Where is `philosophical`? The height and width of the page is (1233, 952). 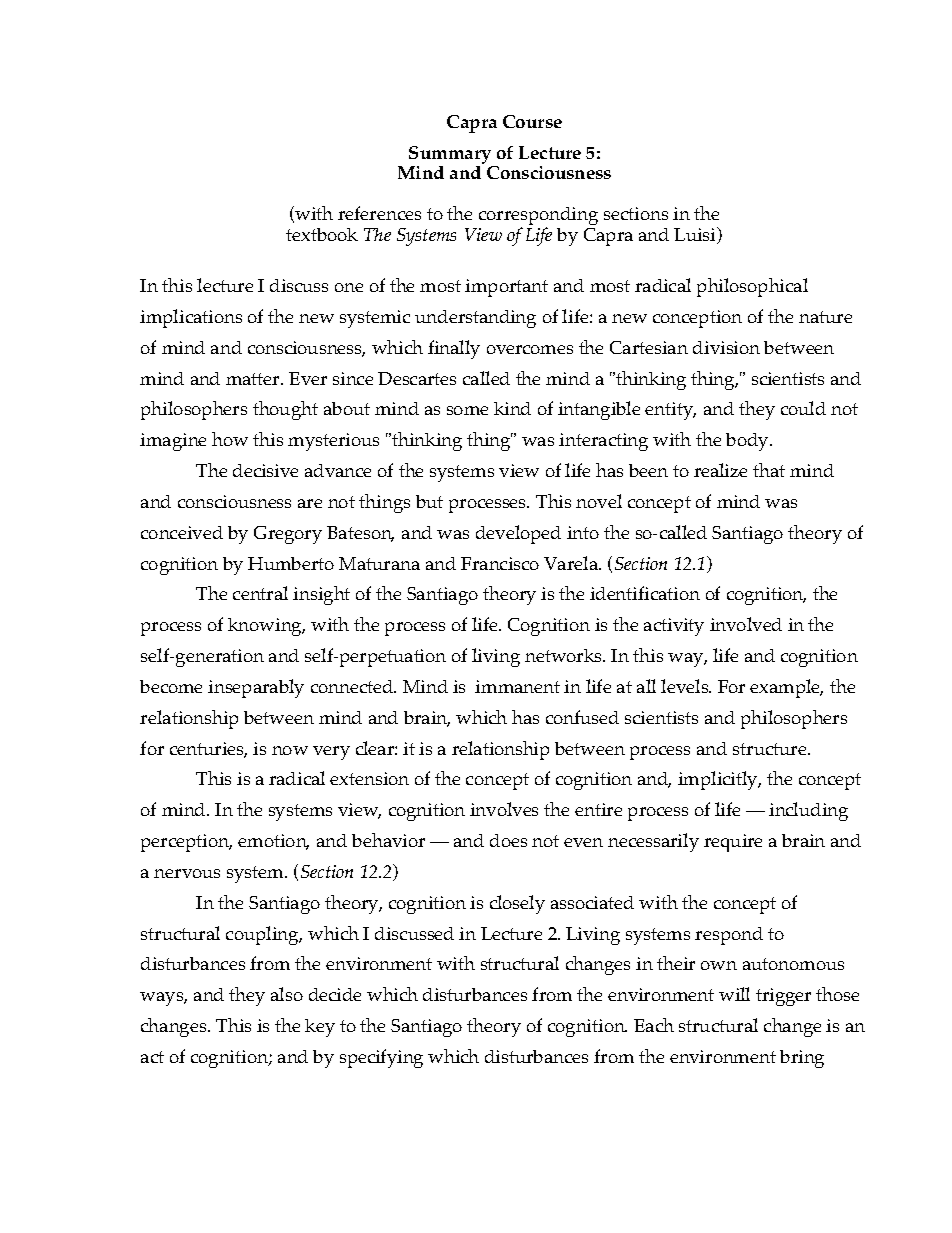
philosophical is located at coordinates (752, 287).
